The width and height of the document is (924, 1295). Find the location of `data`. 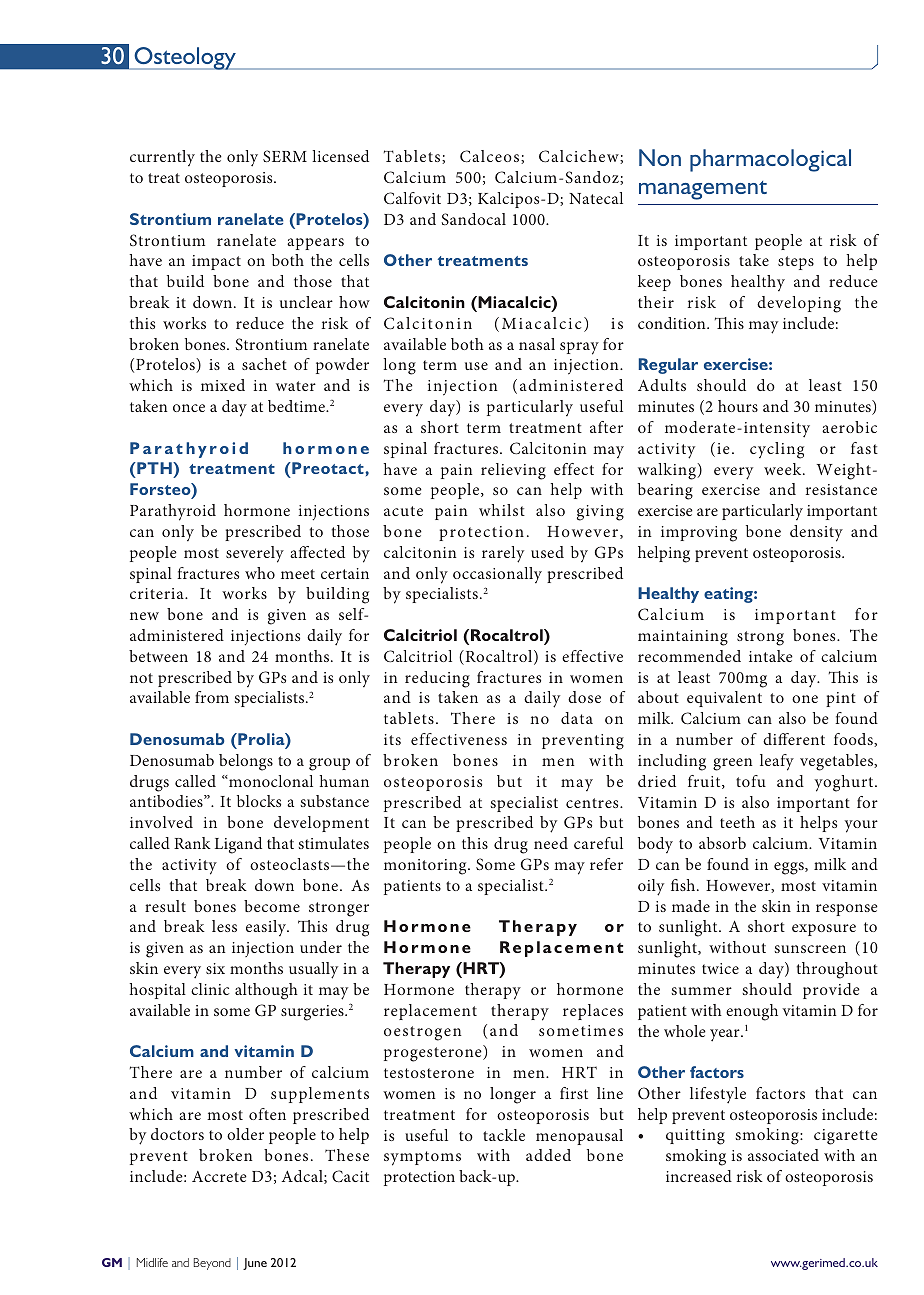

data is located at coordinates (577, 718).
